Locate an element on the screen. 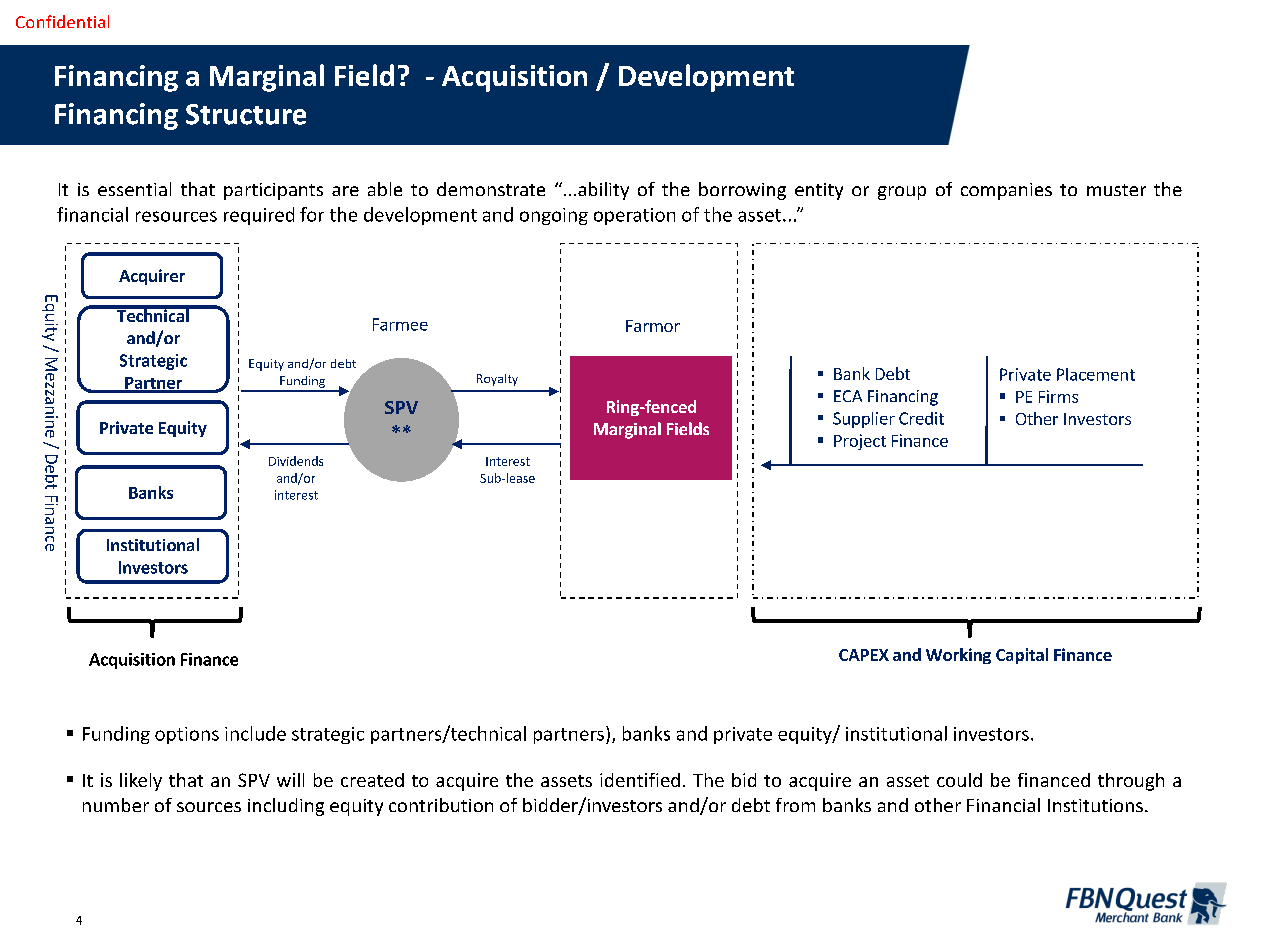 Image resolution: width=1270 pixels, height=952 pixels. identified is located at coordinates (640, 780).
